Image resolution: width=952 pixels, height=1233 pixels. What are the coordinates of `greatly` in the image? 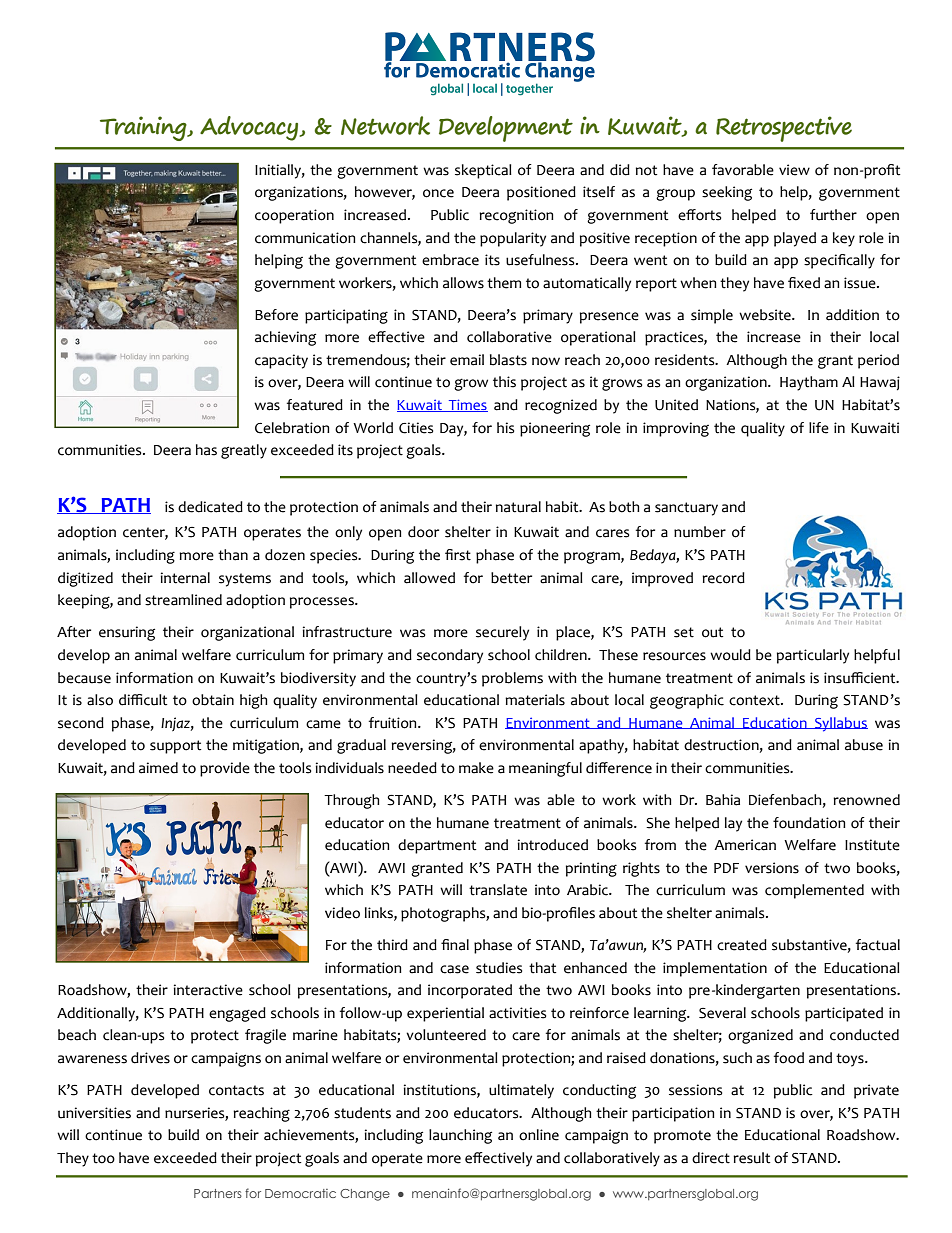 It's located at (244, 451).
